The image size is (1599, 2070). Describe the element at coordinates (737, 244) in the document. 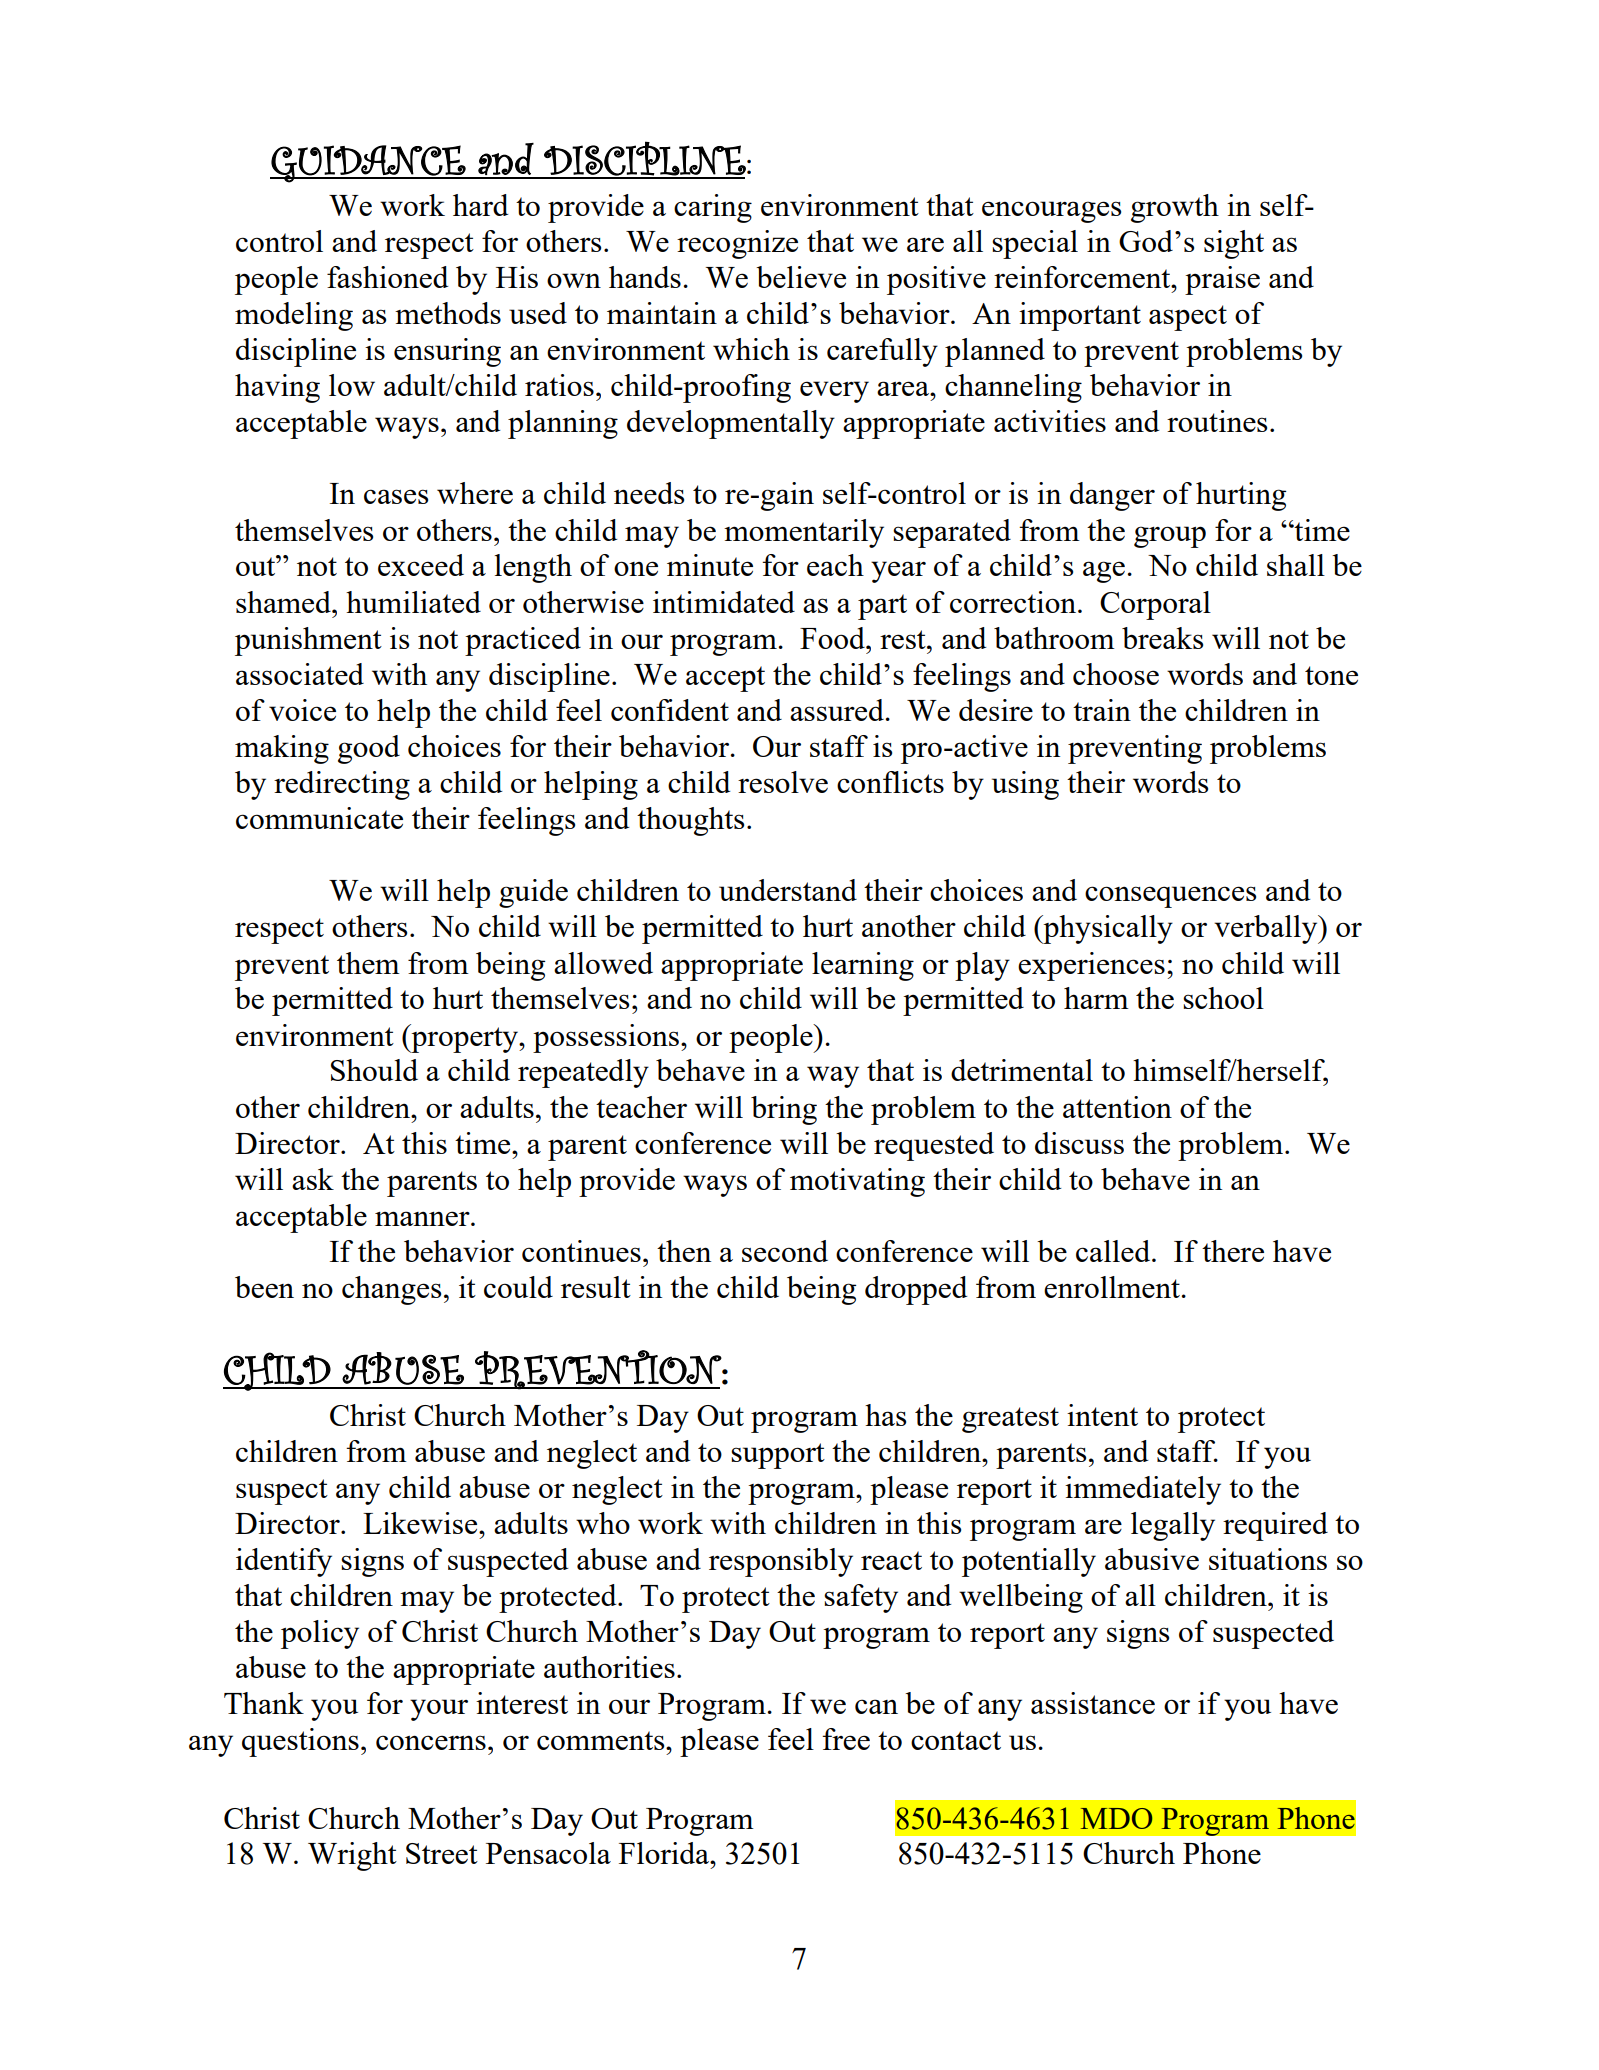

I see `recognize` at that location.
